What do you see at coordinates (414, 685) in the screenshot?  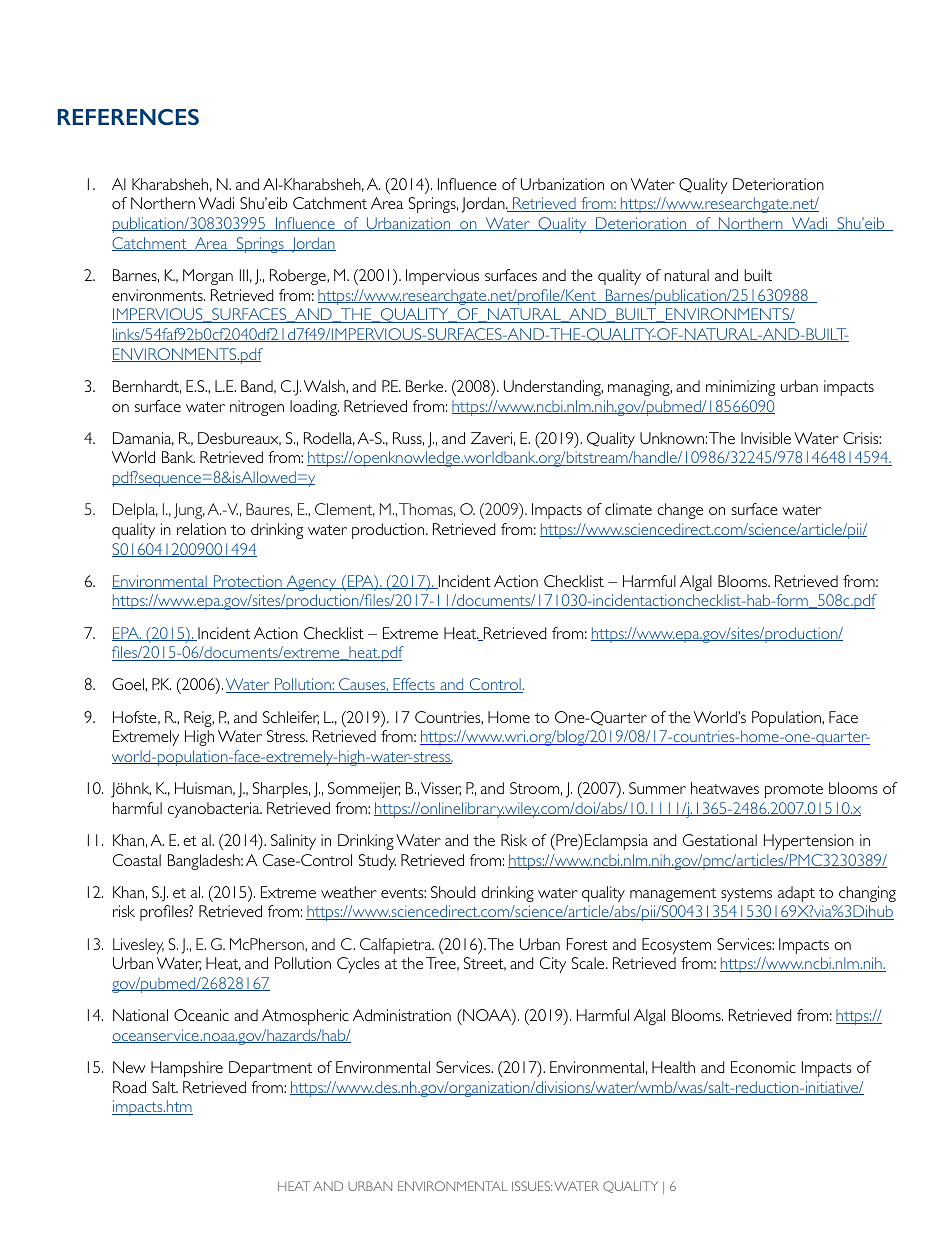 I see `Effects` at bounding box center [414, 685].
